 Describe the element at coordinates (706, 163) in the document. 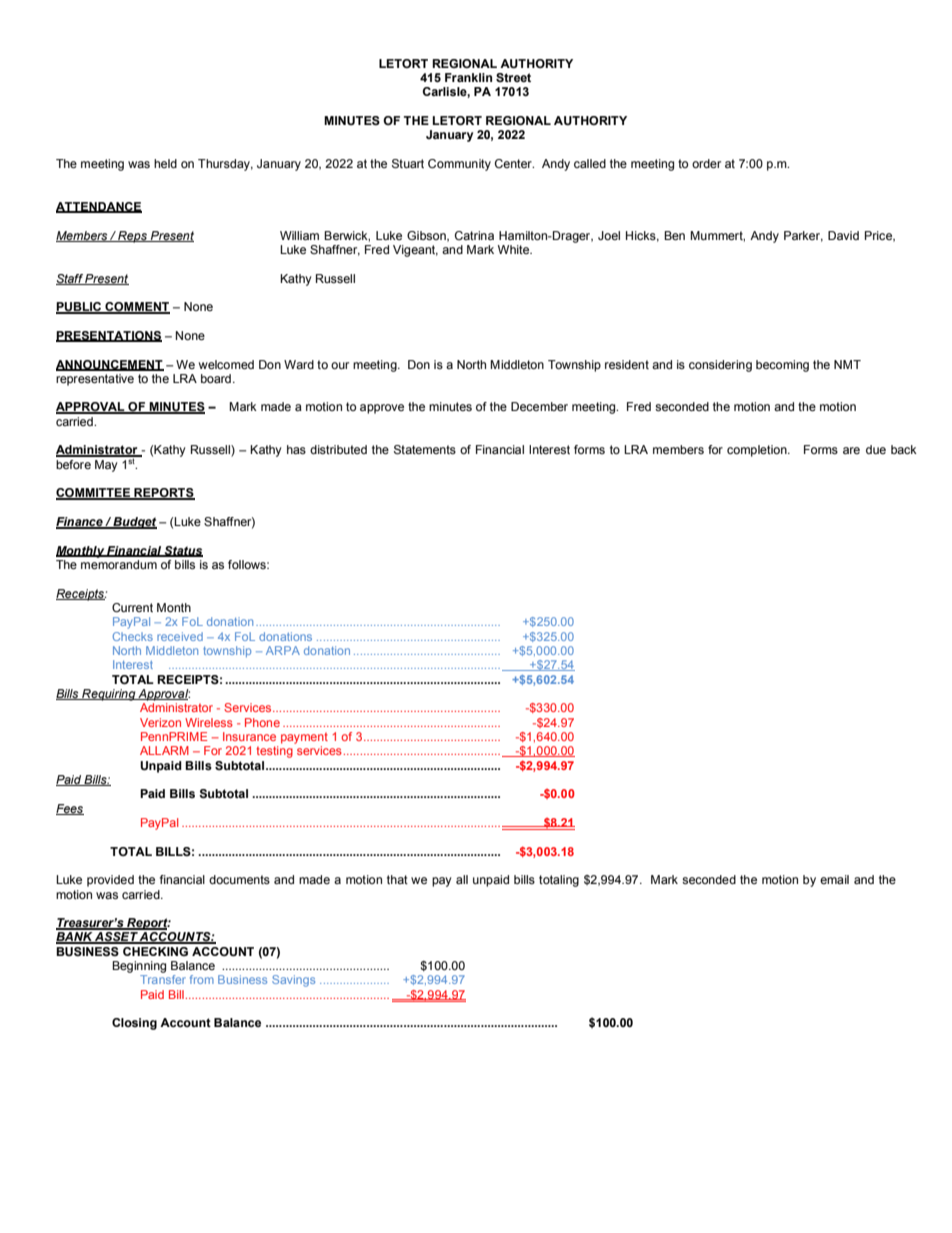

I see `order` at that location.
